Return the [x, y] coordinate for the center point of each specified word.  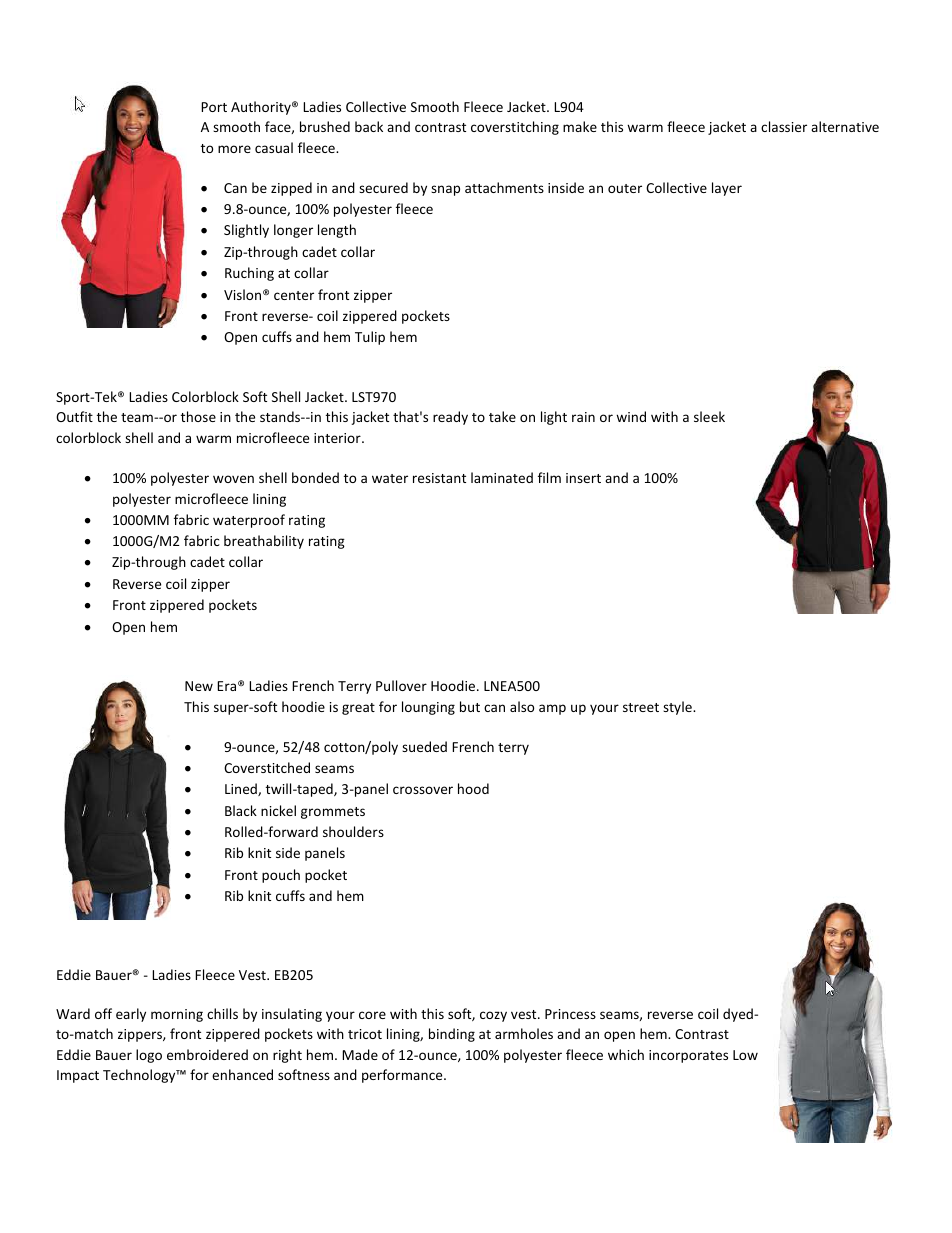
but [470, 706]
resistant [439, 478]
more [234, 149]
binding [452, 1035]
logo [149, 1056]
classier [784, 126]
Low [745, 1055]
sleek [709, 416]
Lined [242, 789]
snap [445, 190]
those [198, 416]
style [678, 708]
